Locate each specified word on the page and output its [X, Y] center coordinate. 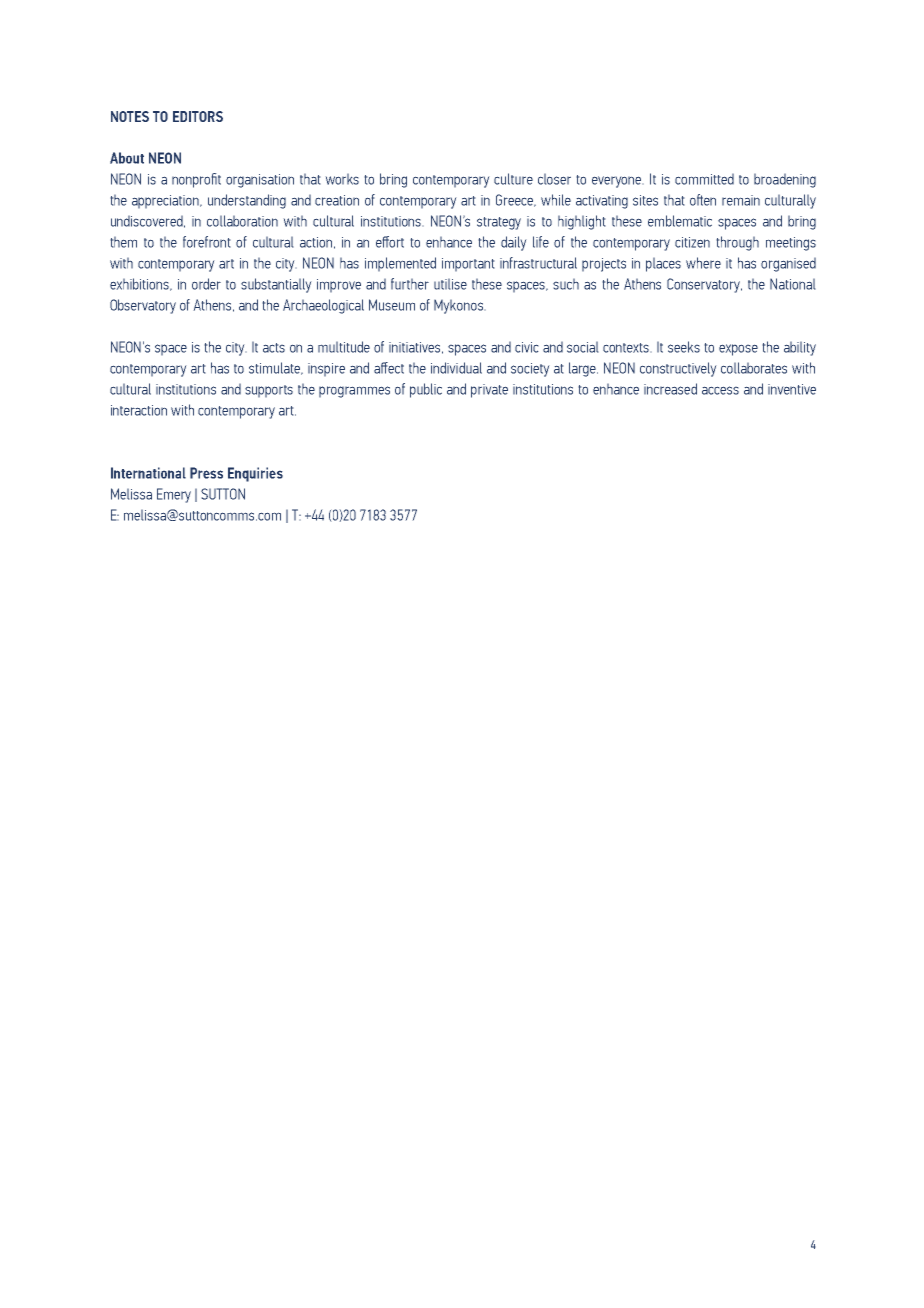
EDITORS [198, 116]
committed [704, 179]
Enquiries [255, 474]
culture [513, 179]
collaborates [754, 368]
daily [514, 243]
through [737, 243]
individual [456, 368]
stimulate [276, 368]
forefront [207, 242]
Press [206, 473]
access [720, 390]
